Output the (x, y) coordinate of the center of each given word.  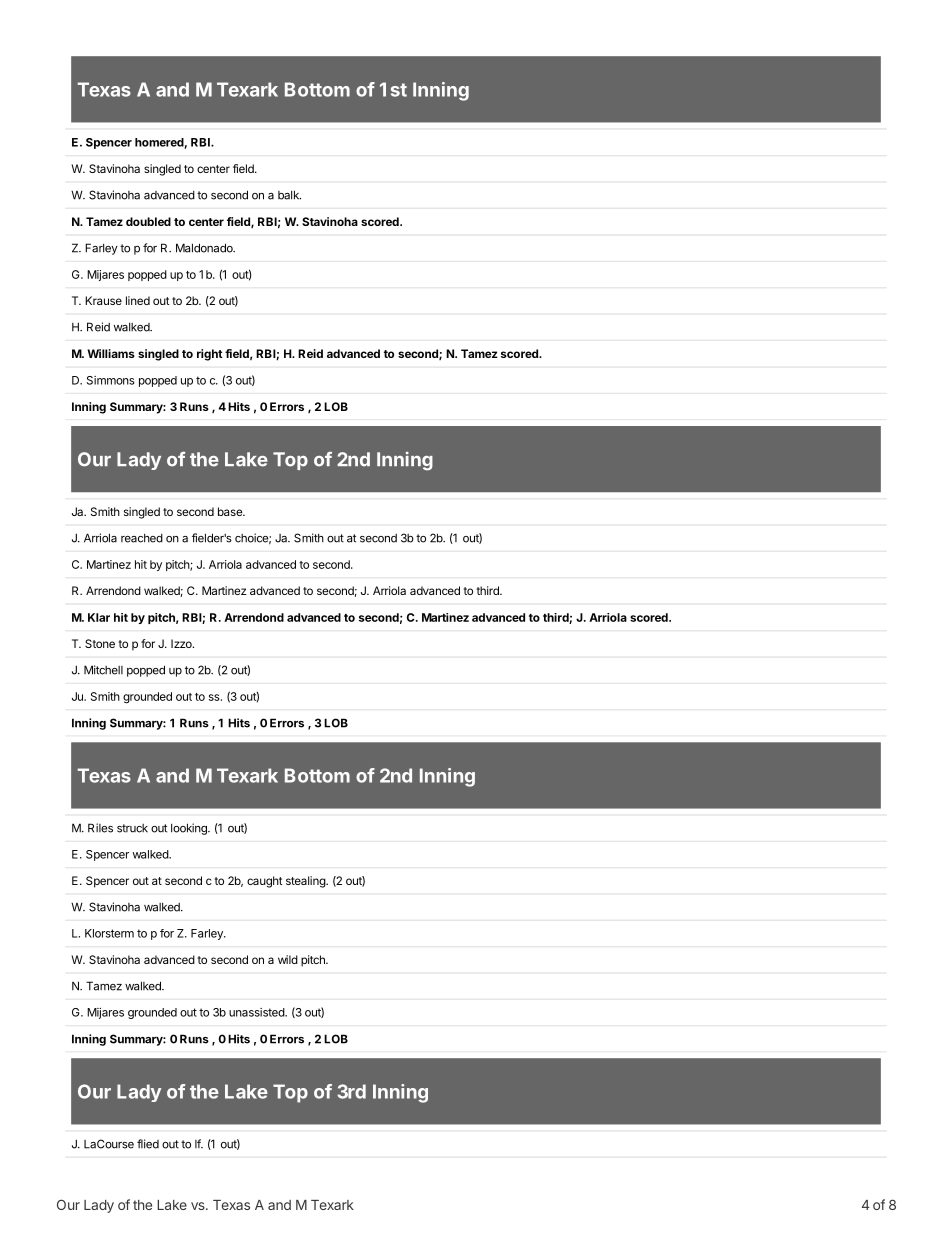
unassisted (257, 1012)
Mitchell (103, 670)
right (210, 355)
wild (288, 959)
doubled (148, 221)
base (231, 511)
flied (148, 1144)
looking (190, 829)
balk (289, 195)
